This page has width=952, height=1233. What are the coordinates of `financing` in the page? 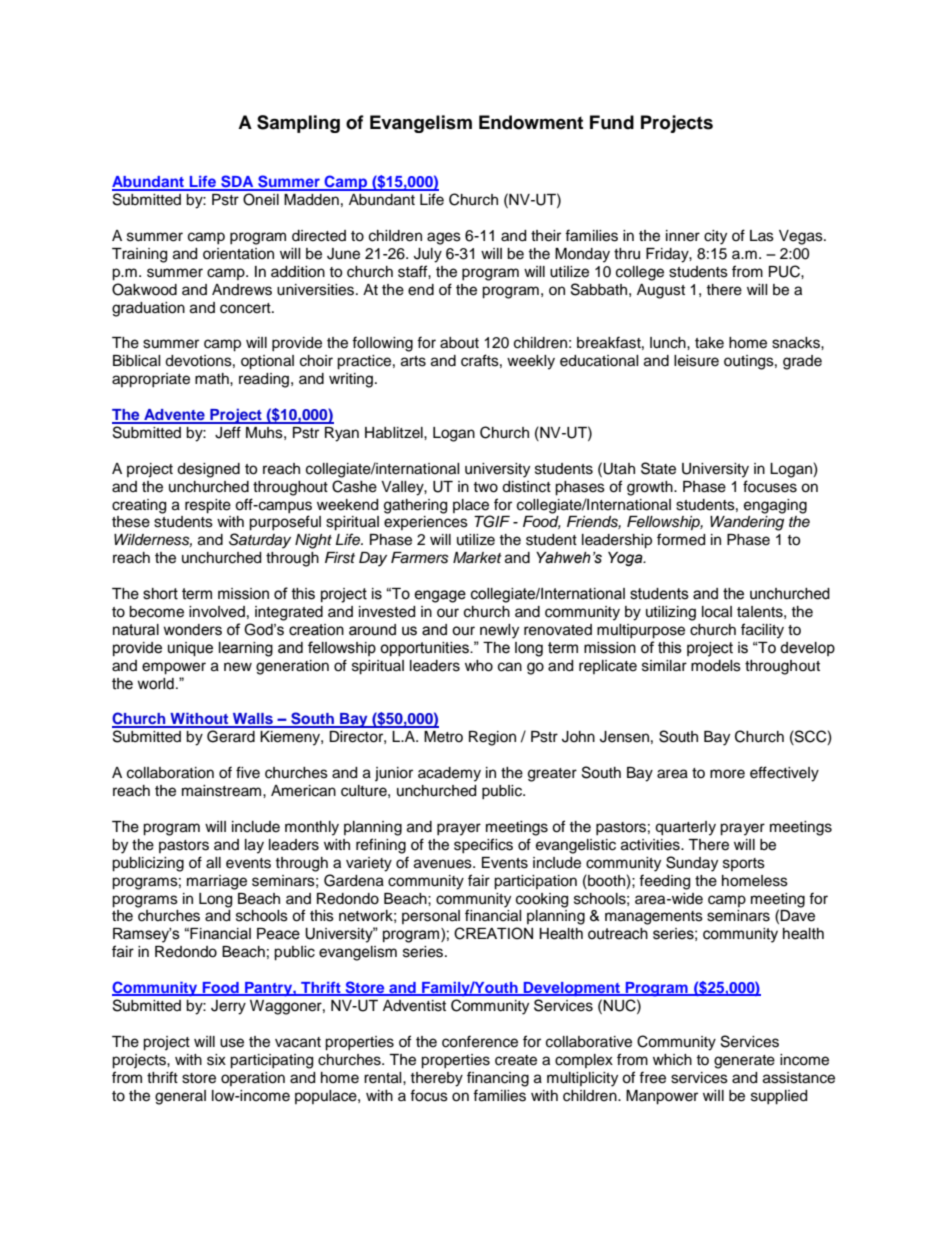 It's located at (498, 1079).
